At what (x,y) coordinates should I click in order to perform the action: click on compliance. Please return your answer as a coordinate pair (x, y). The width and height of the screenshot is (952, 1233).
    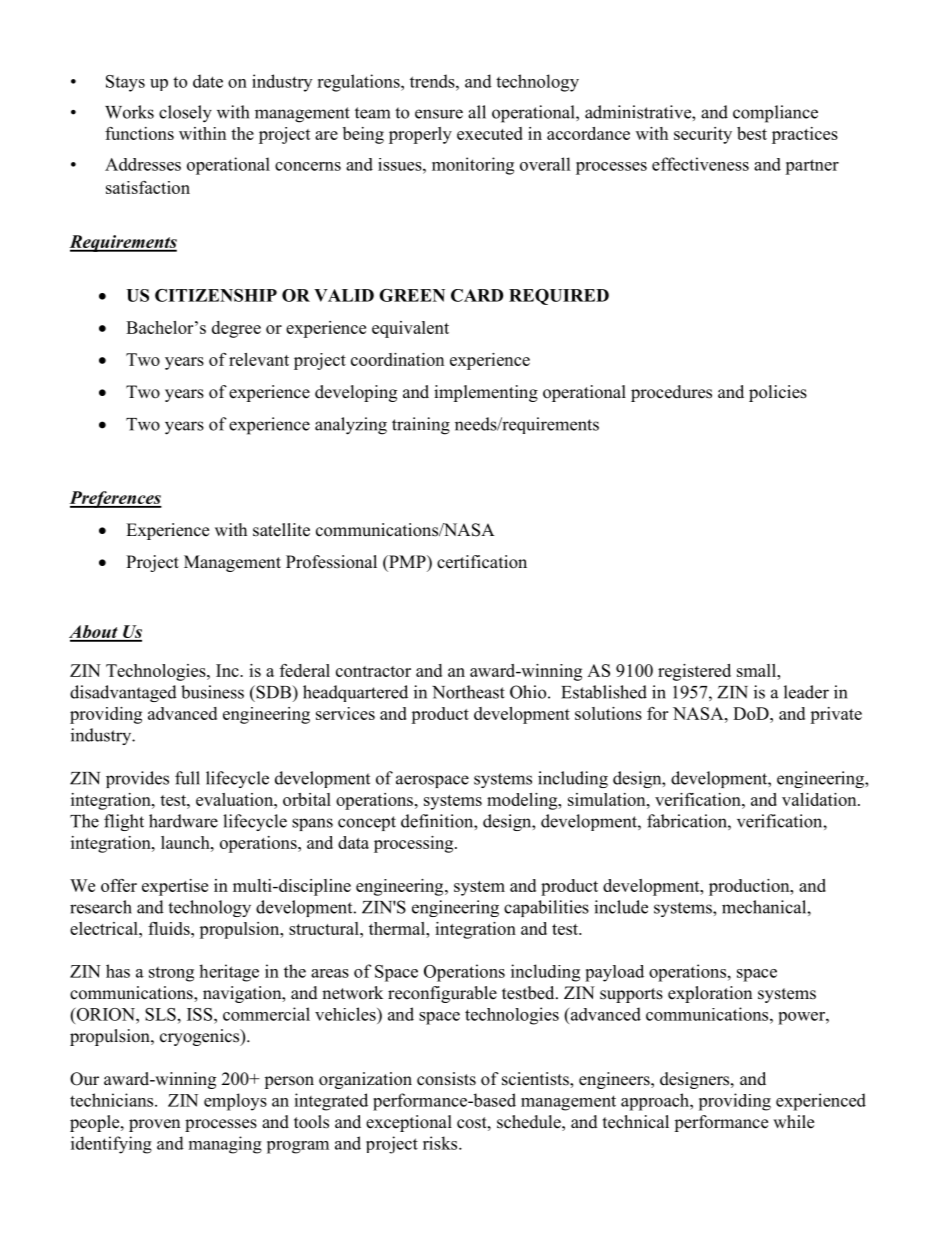
    Looking at the image, I should click on (775, 114).
